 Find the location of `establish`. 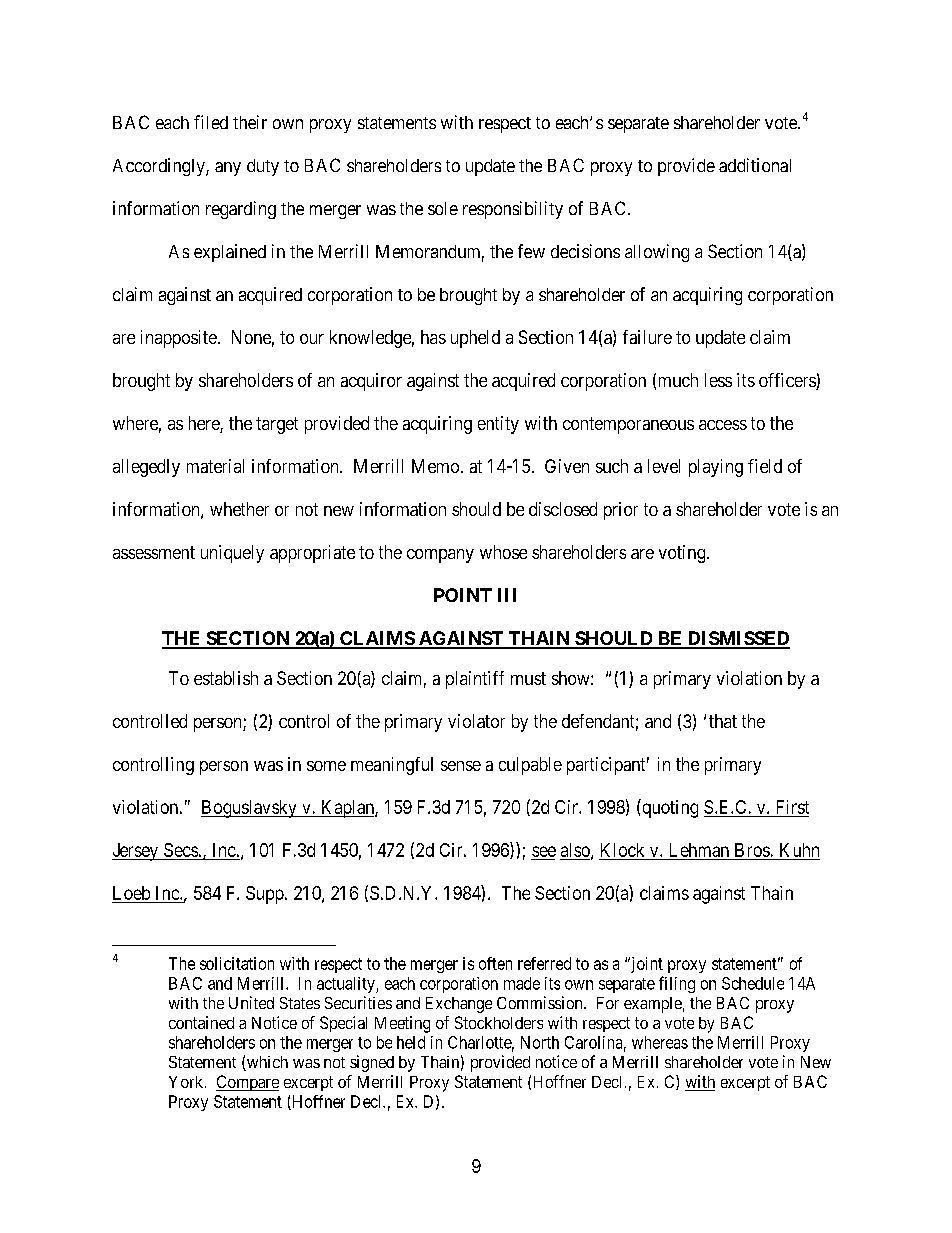

establish is located at coordinates (226, 678).
